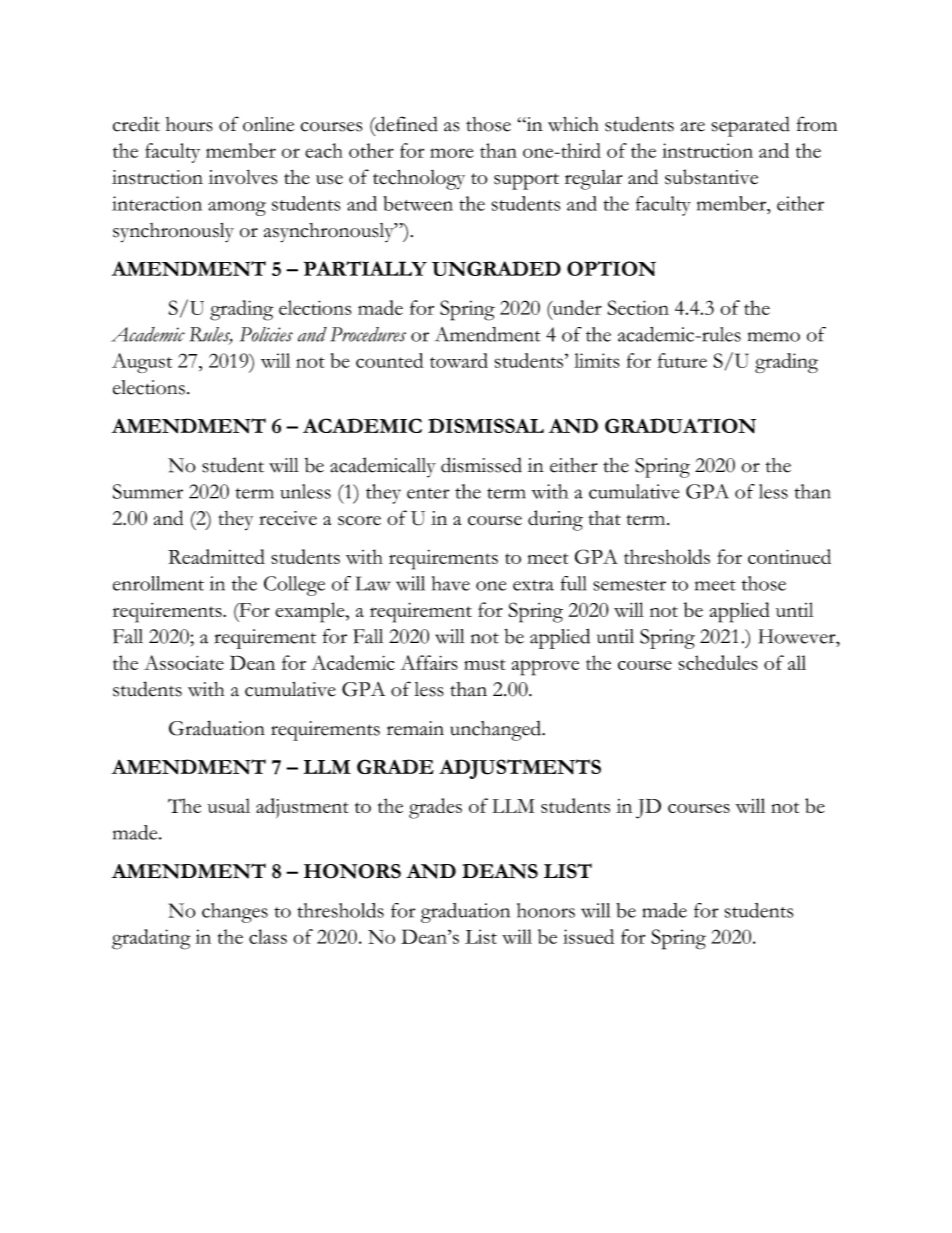 This page has width=952, height=1233. I want to click on hours, so click(189, 124).
